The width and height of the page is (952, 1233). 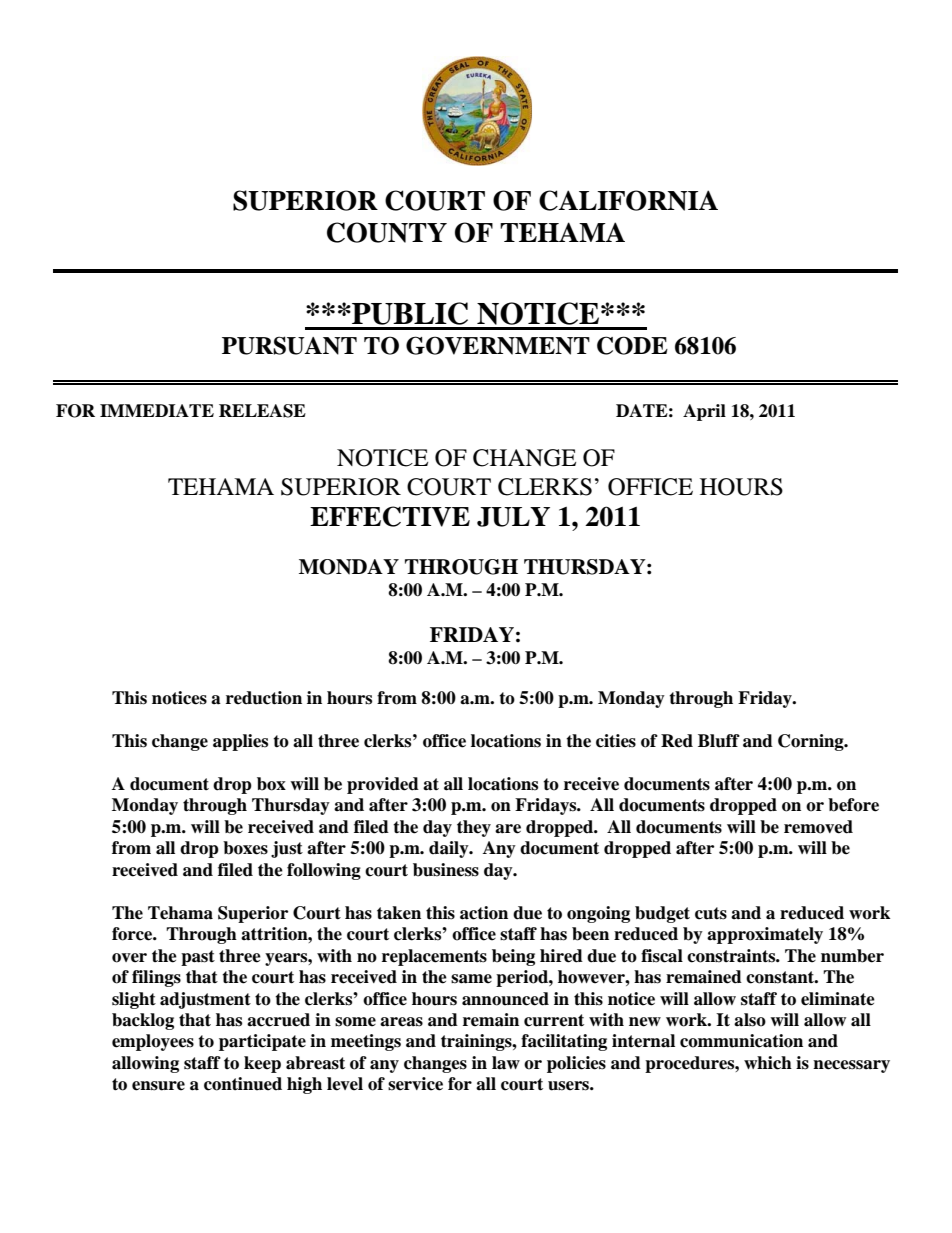 What do you see at coordinates (616, 741) in the page?
I see `cities` at bounding box center [616, 741].
